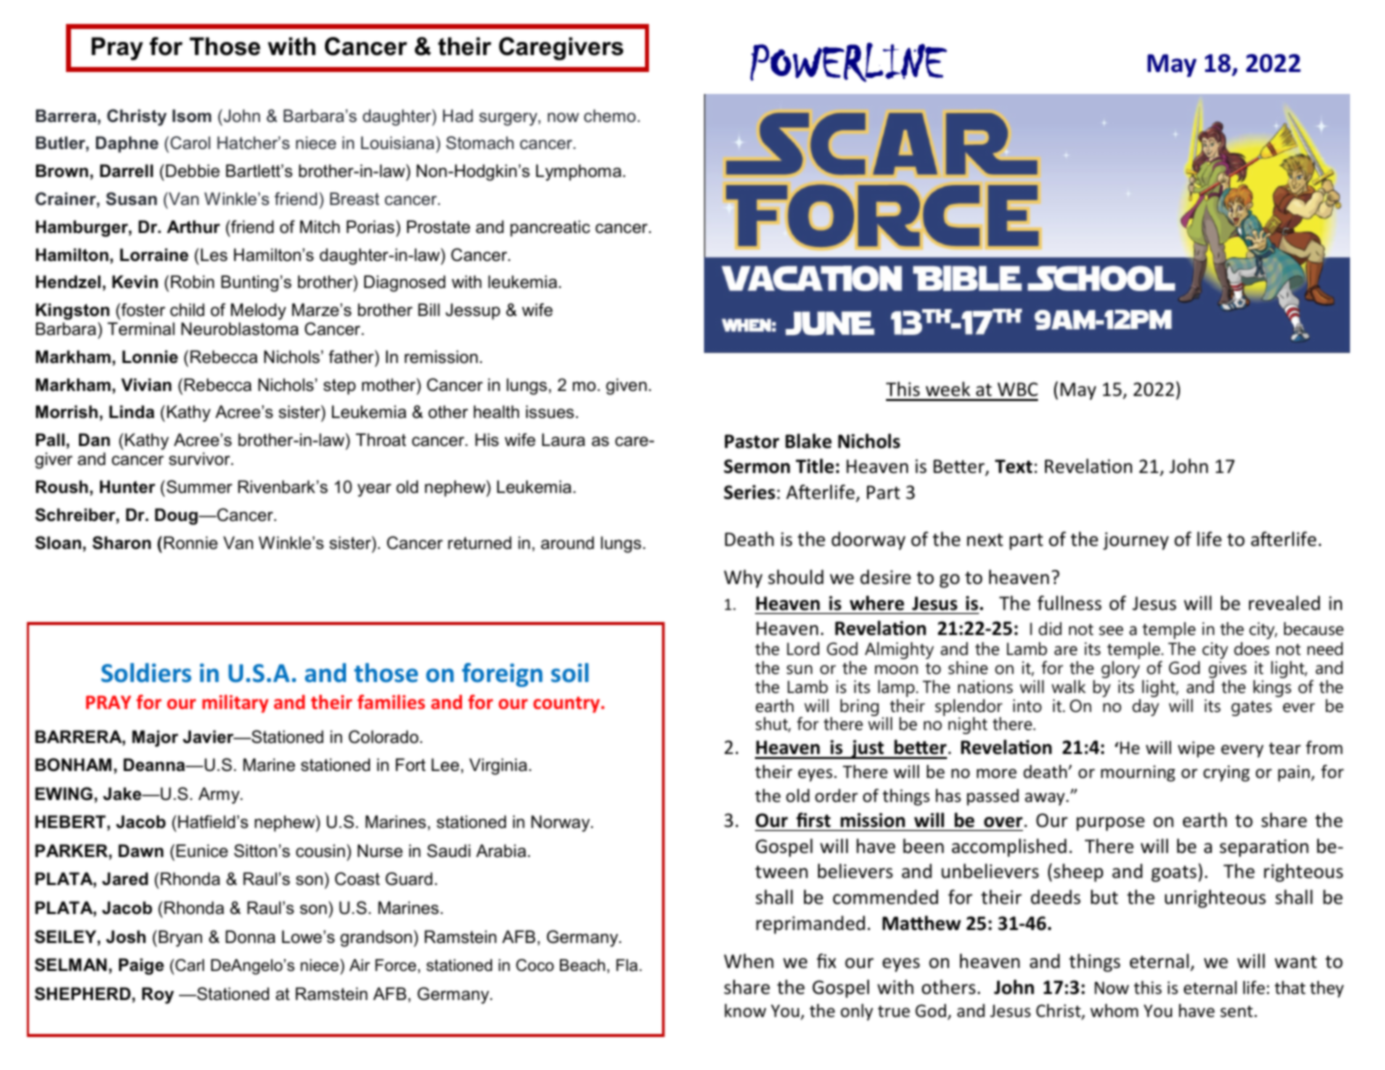 The width and height of the screenshot is (1385, 1070). What do you see at coordinates (235, 704) in the screenshot?
I see `military` at bounding box center [235, 704].
